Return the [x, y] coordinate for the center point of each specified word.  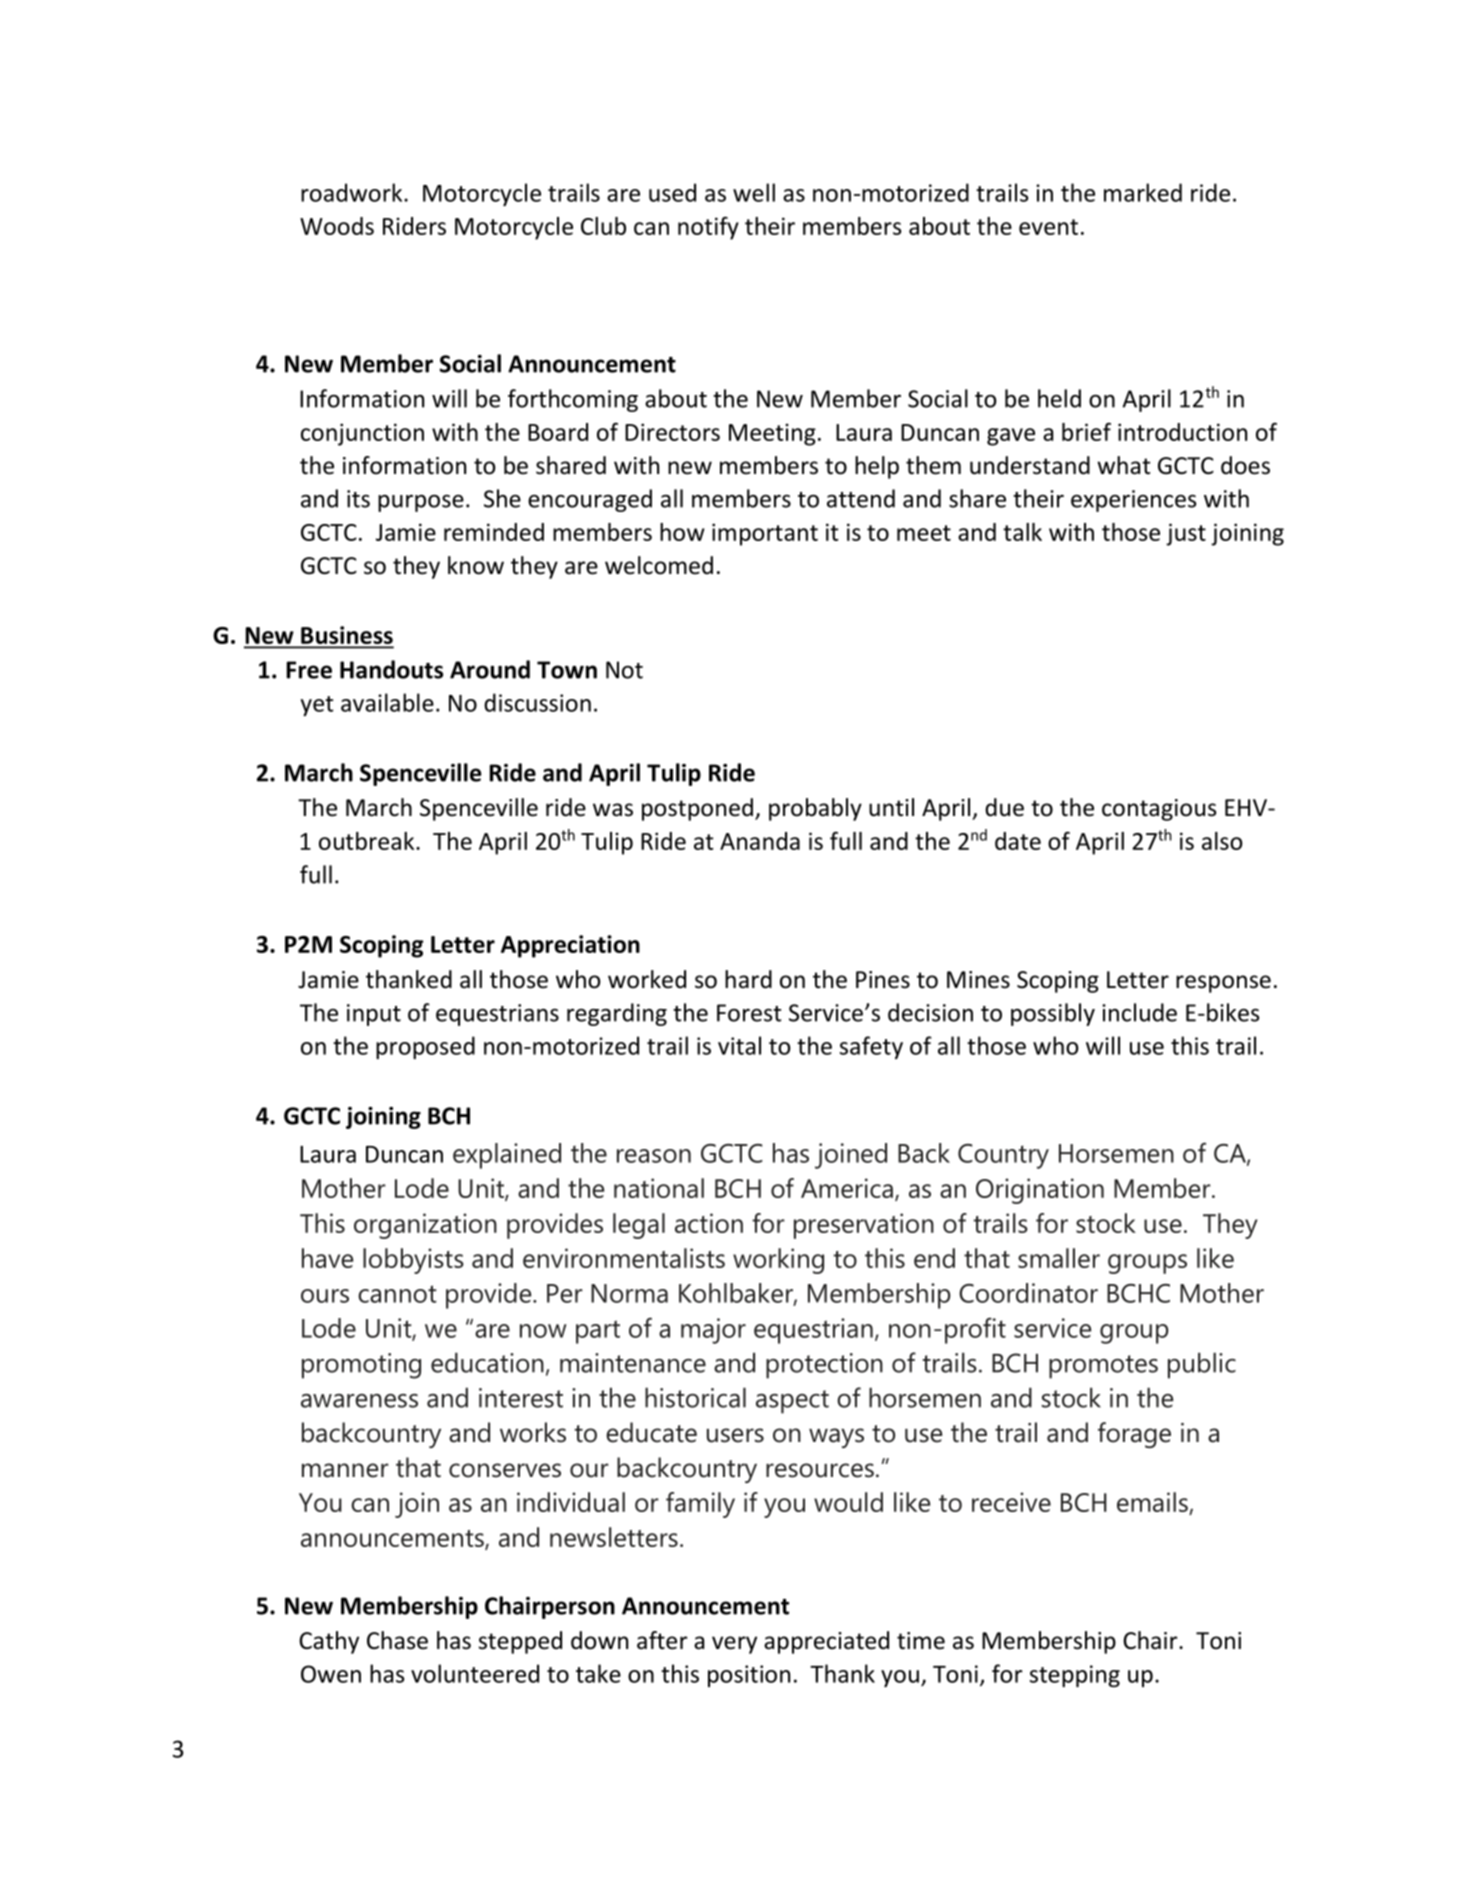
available [387, 702]
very [734, 1645]
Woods [337, 226]
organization [425, 1226]
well [754, 192]
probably [815, 809]
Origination [1040, 1191]
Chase [397, 1640]
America [847, 1188]
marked [1143, 192]
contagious [1159, 810]
